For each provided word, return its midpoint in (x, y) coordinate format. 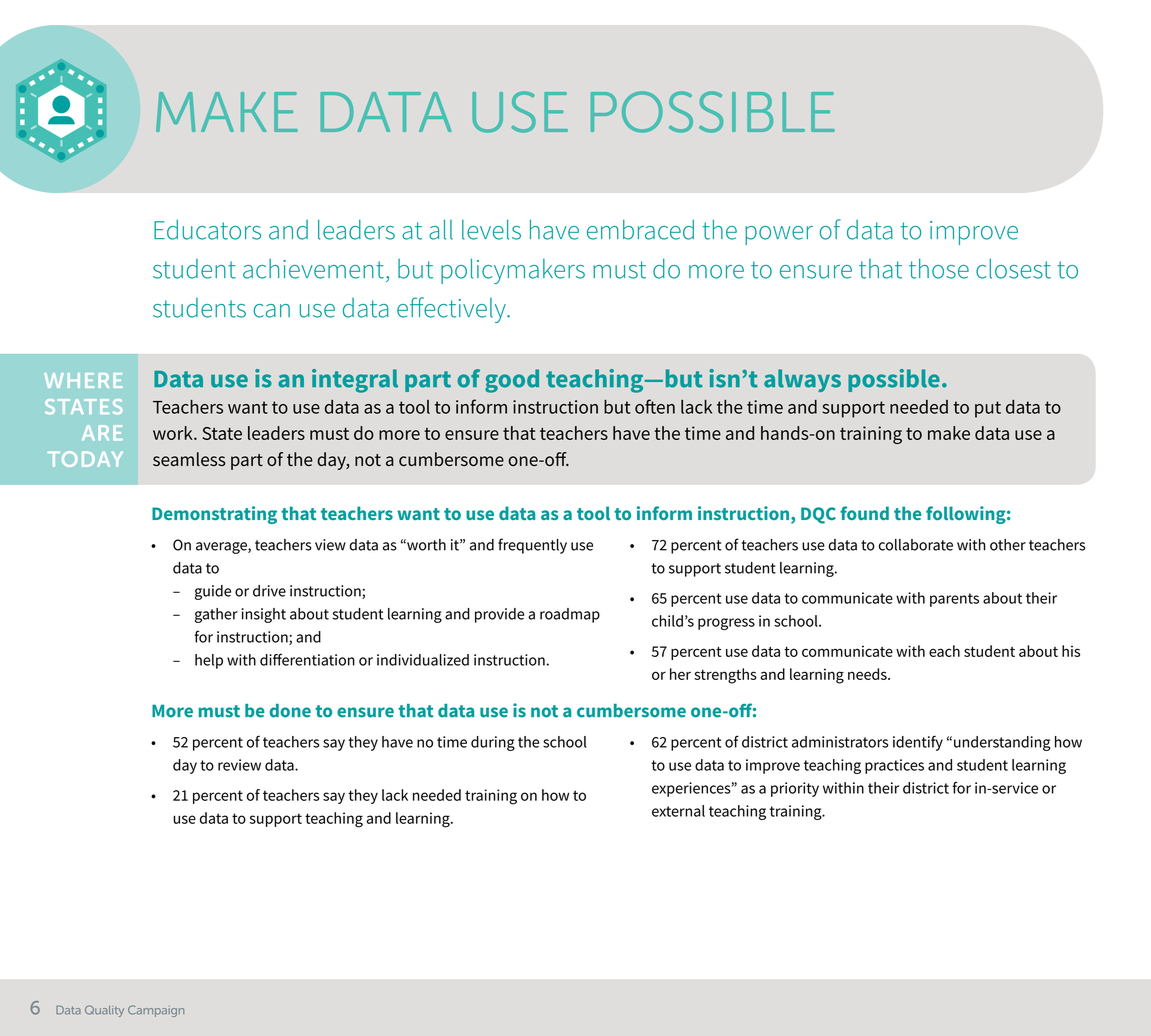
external (678, 811)
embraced (640, 229)
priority (795, 789)
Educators (207, 229)
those (939, 268)
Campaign (156, 1011)
